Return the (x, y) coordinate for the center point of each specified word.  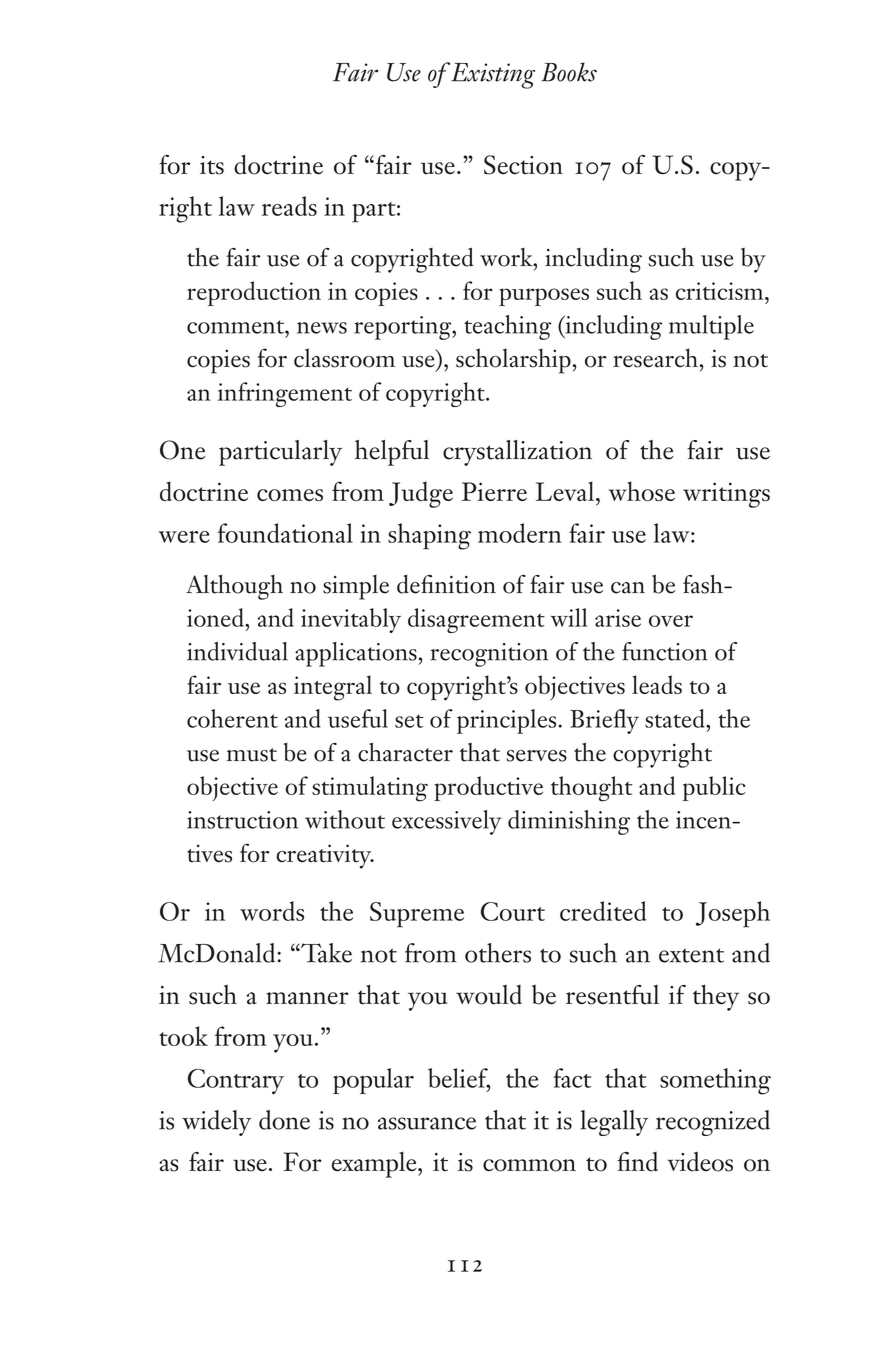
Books (569, 72)
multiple (711, 327)
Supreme (417, 915)
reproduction (254, 293)
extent (691, 955)
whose (642, 491)
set (409, 721)
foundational (285, 533)
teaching (507, 327)
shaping (429, 536)
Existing (493, 76)
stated (676, 718)
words (272, 911)
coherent (232, 718)
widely (216, 1123)
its (212, 165)
